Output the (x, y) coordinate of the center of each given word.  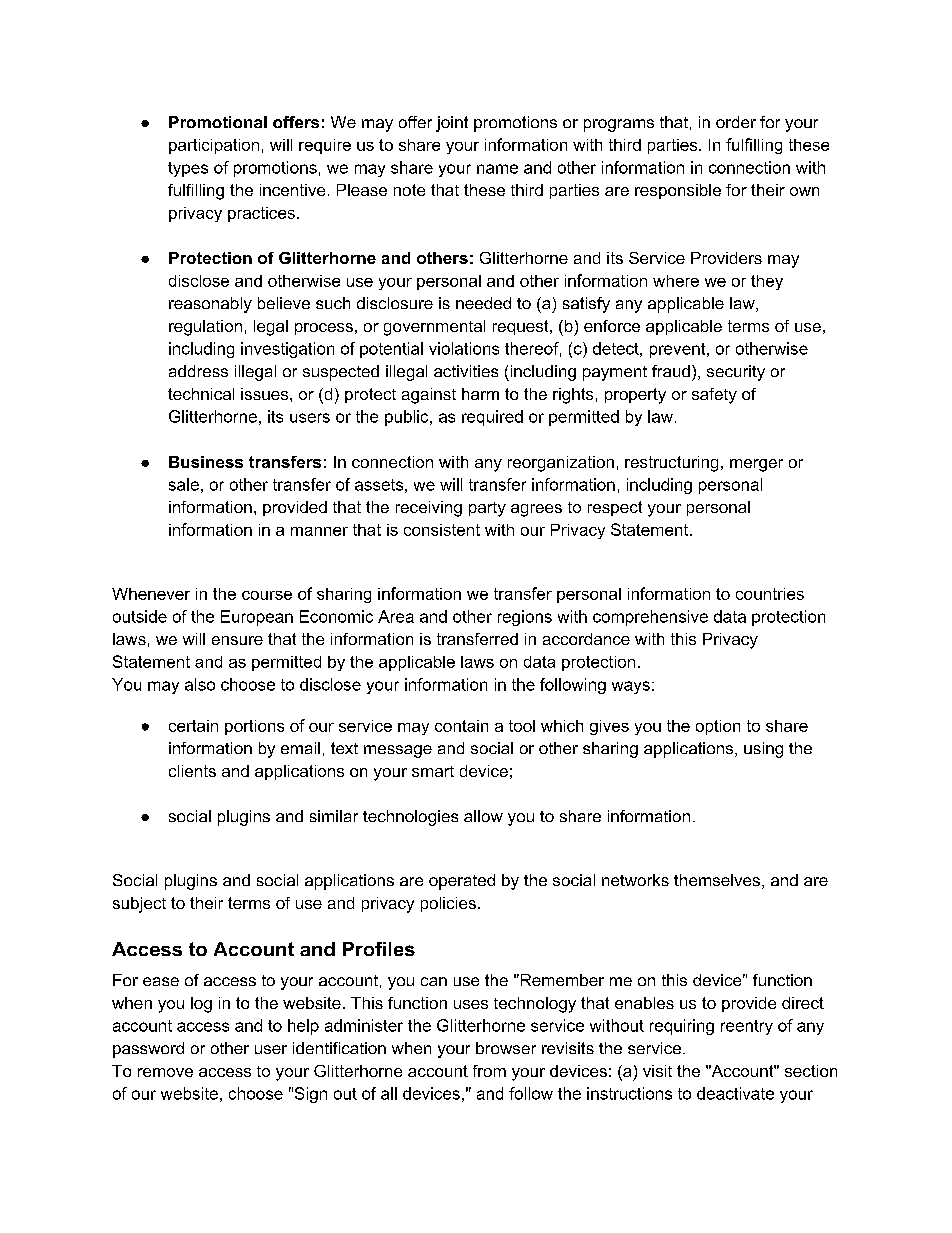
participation (214, 146)
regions (525, 618)
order (736, 122)
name (497, 169)
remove (165, 1072)
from (489, 1071)
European (257, 618)
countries (770, 594)
